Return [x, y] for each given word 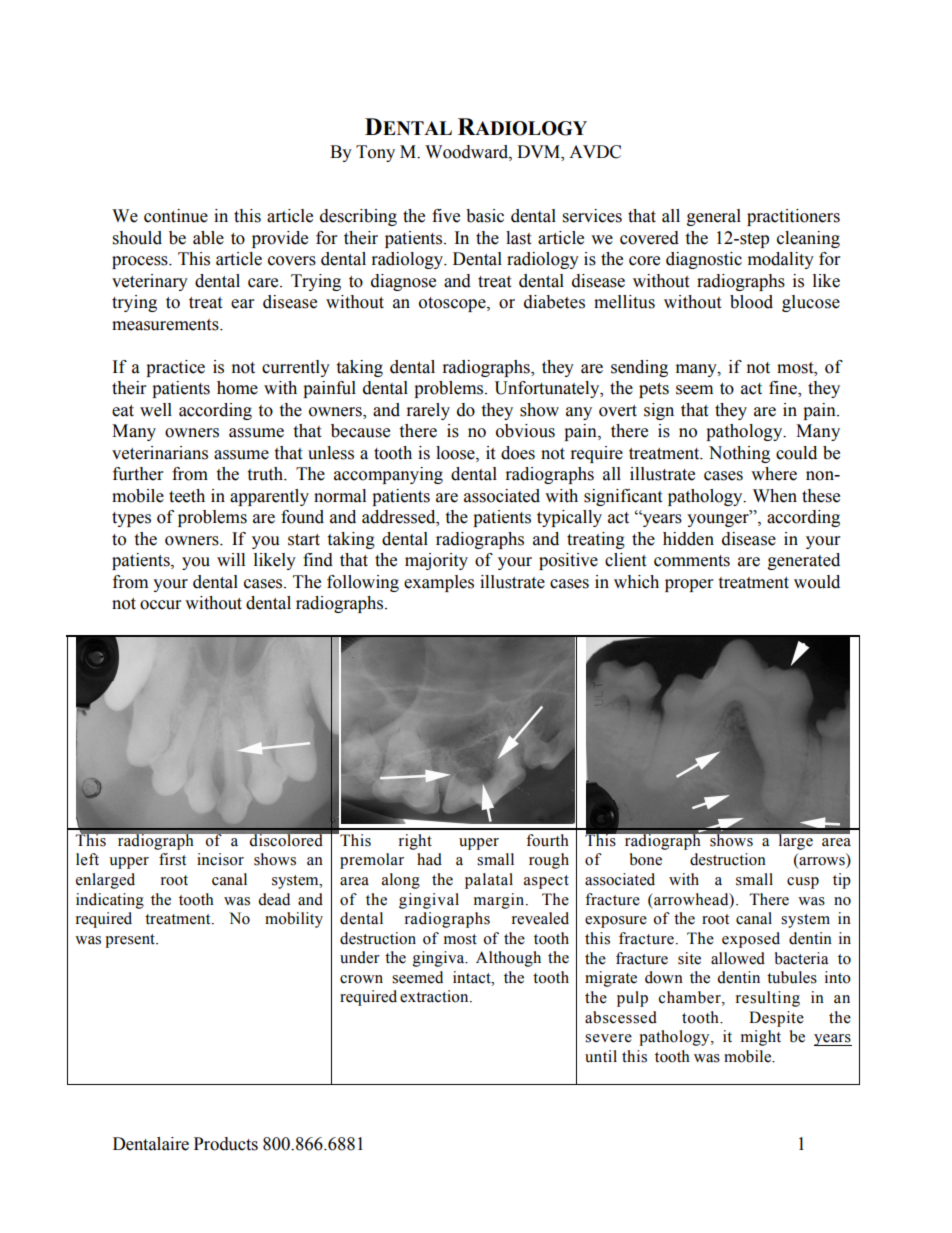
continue [176, 216]
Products [226, 1144]
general [714, 217]
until [601, 1056]
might [761, 1038]
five [446, 216]
